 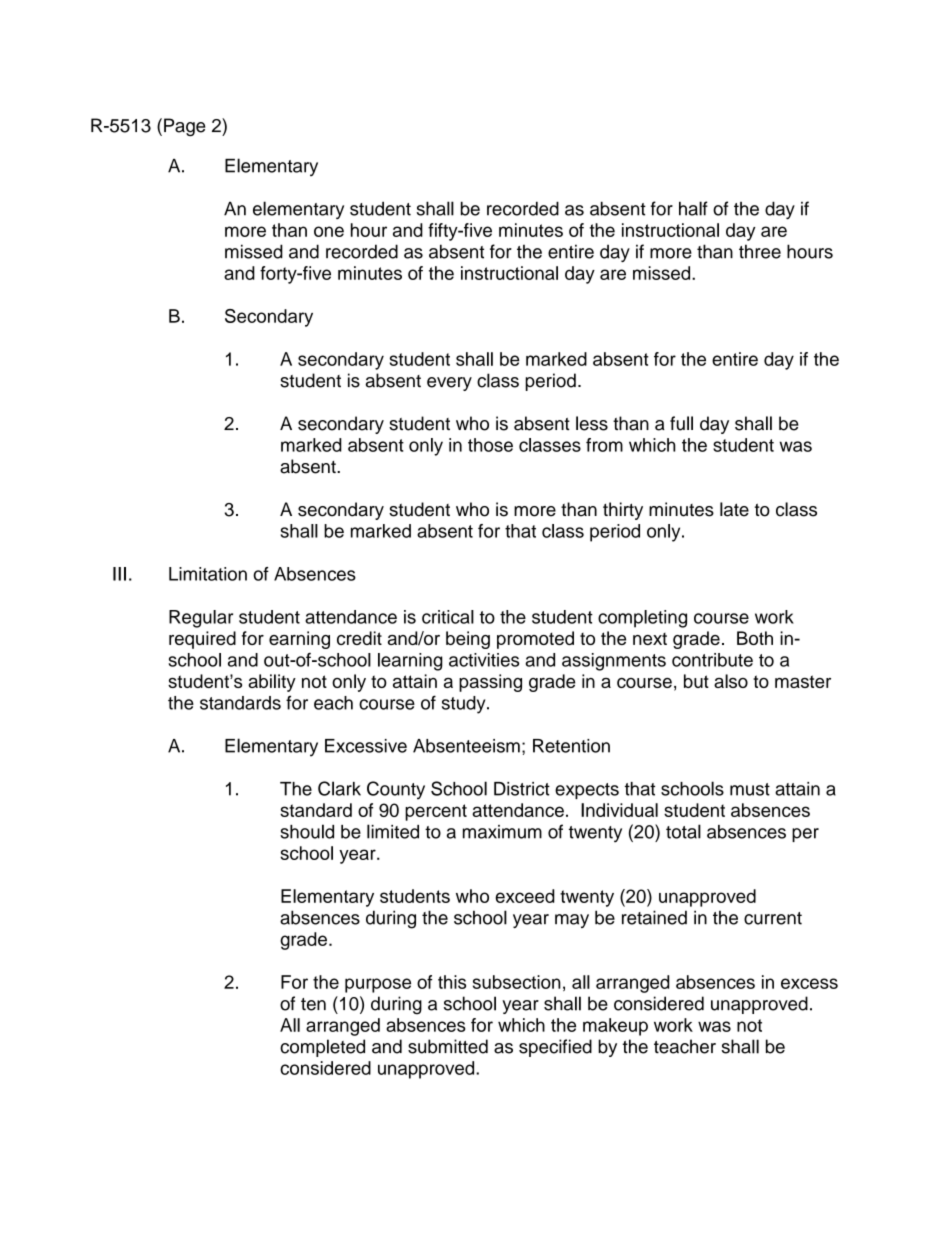 What do you see at coordinates (208, 574) in the screenshot?
I see `Limitation` at bounding box center [208, 574].
